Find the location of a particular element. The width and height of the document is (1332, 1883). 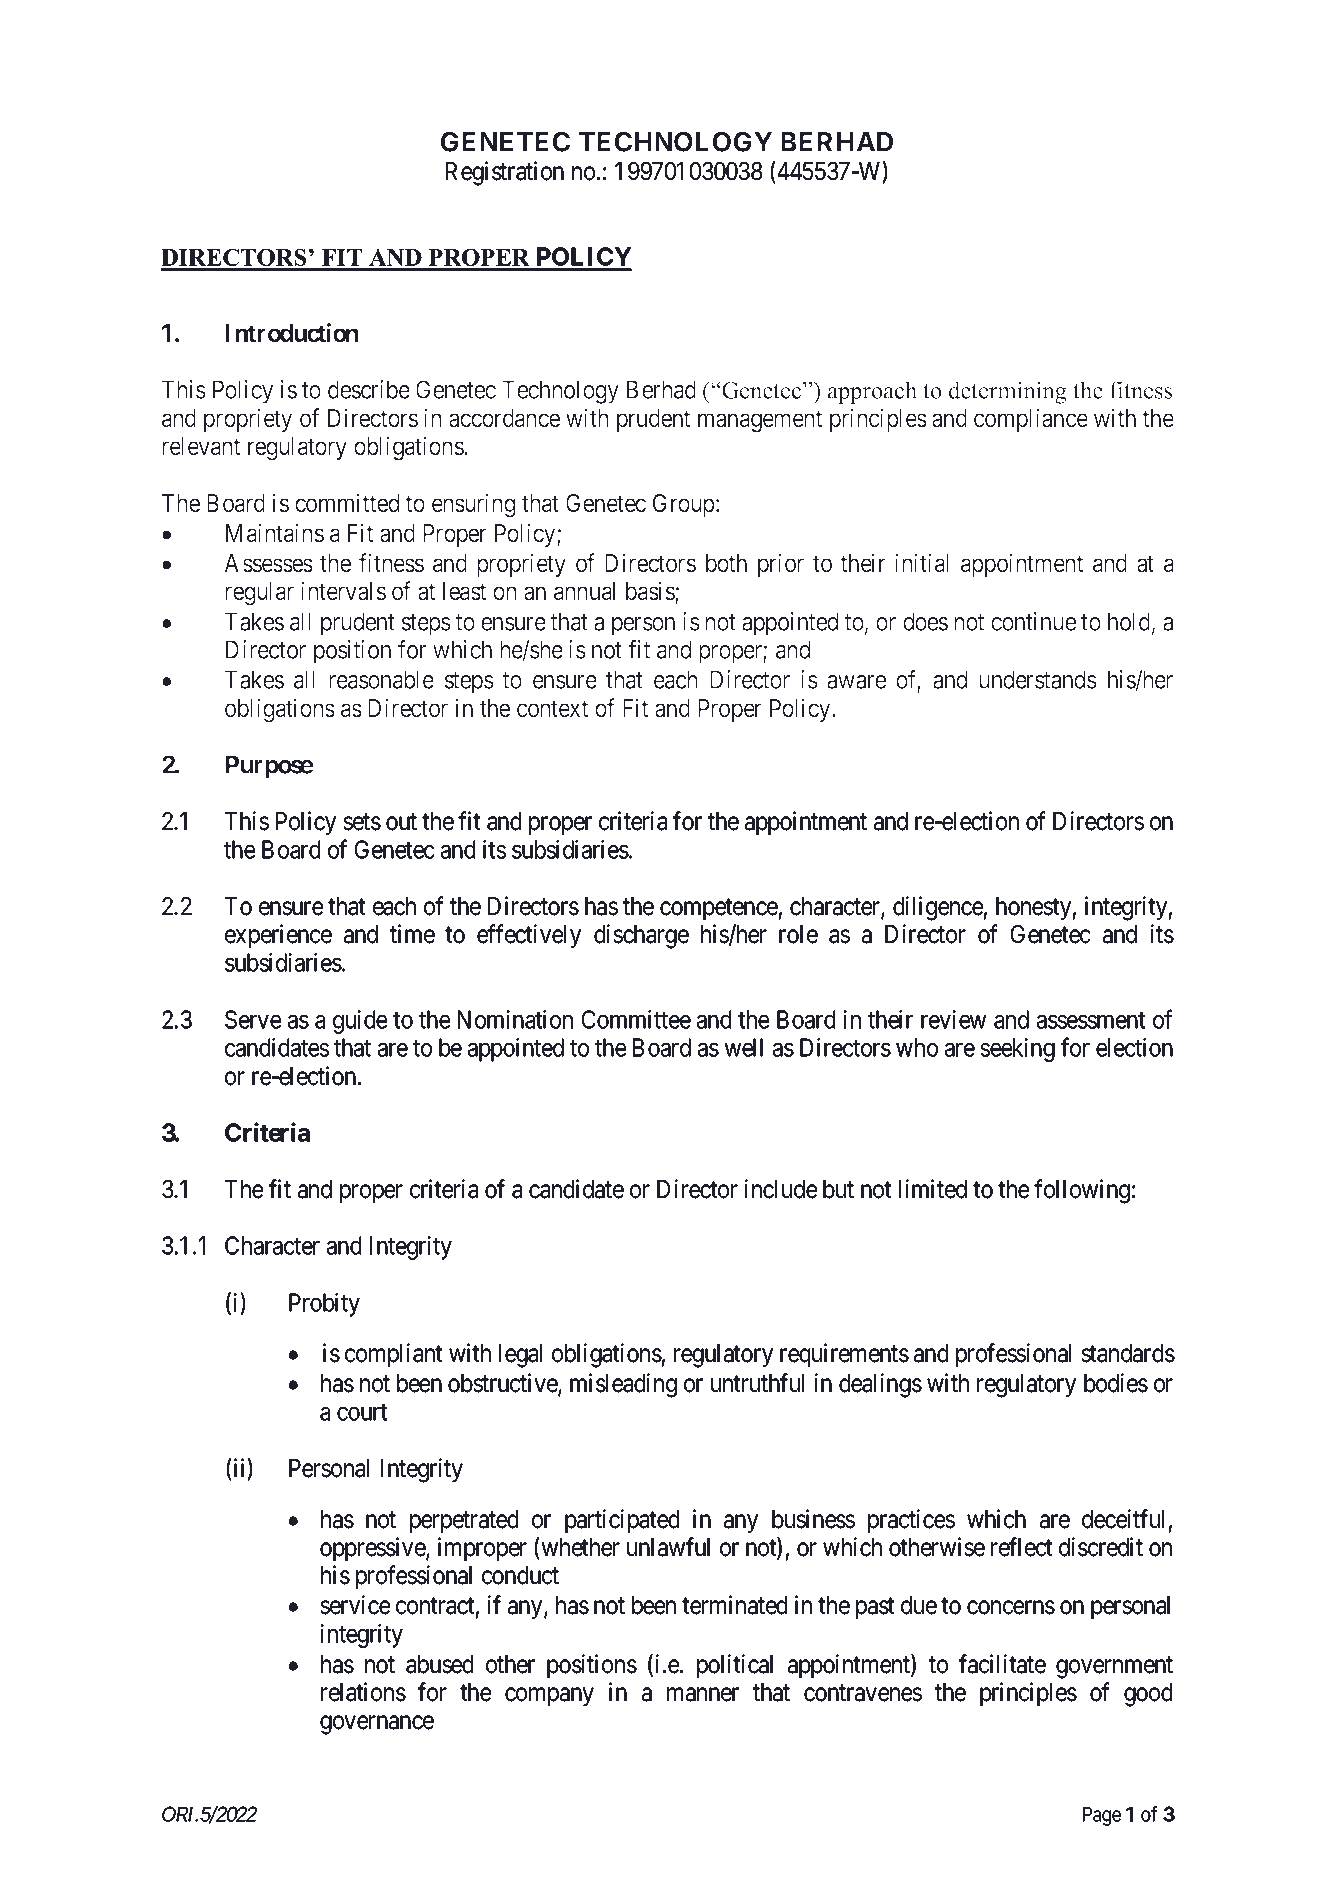

guide is located at coordinates (360, 1022).
